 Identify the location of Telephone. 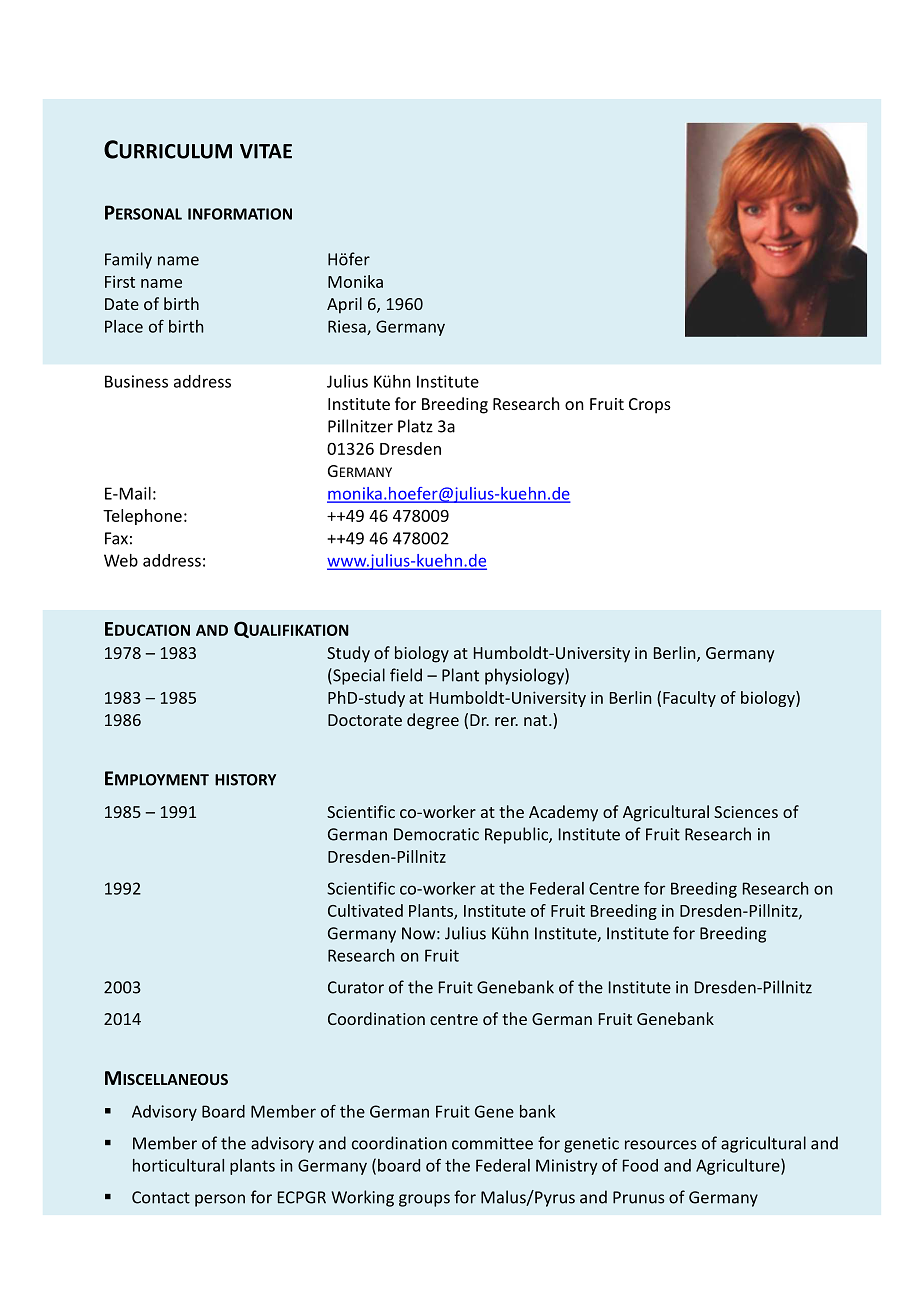
(142, 517).
